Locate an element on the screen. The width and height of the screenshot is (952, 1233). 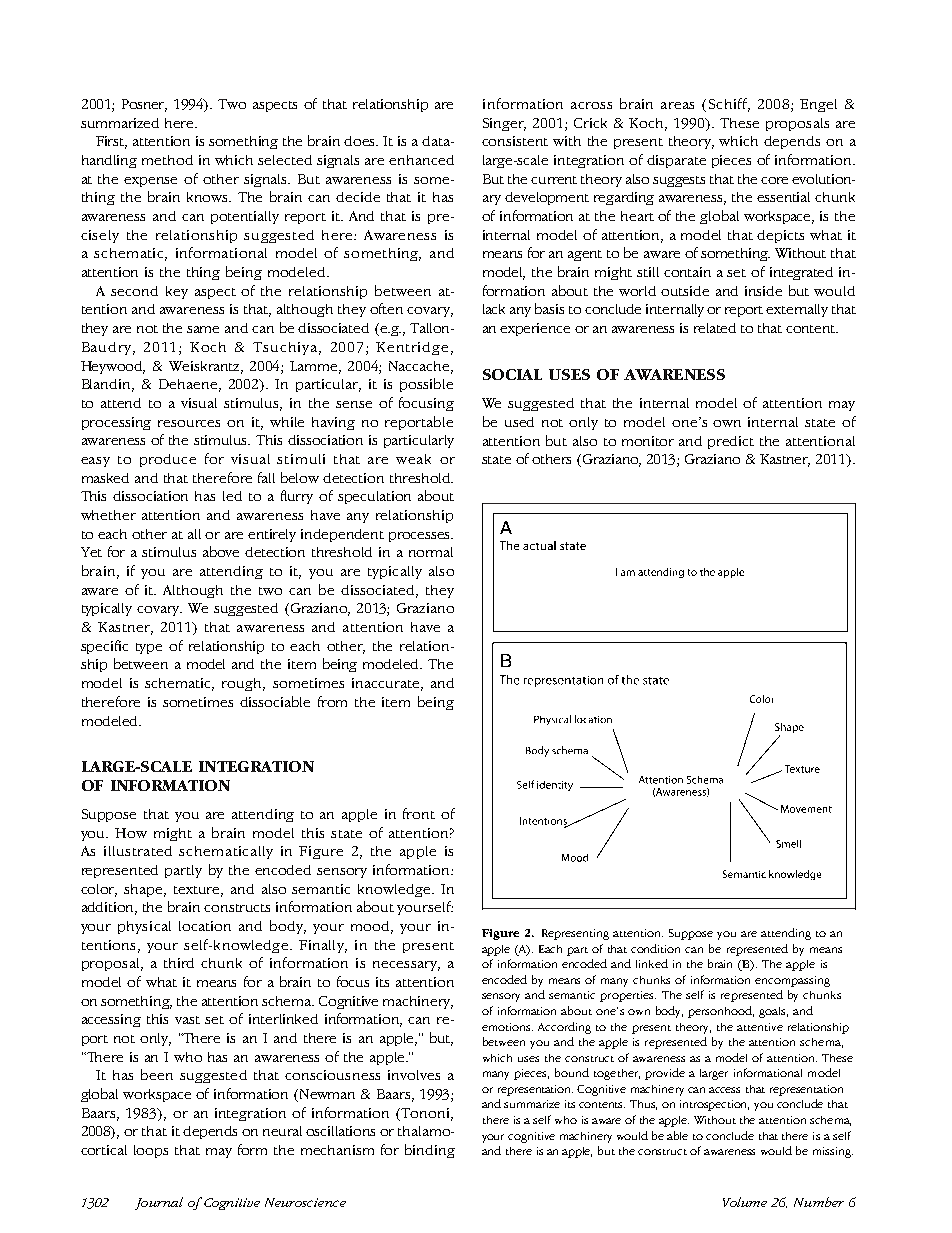
Posner is located at coordinates (144, 105).
